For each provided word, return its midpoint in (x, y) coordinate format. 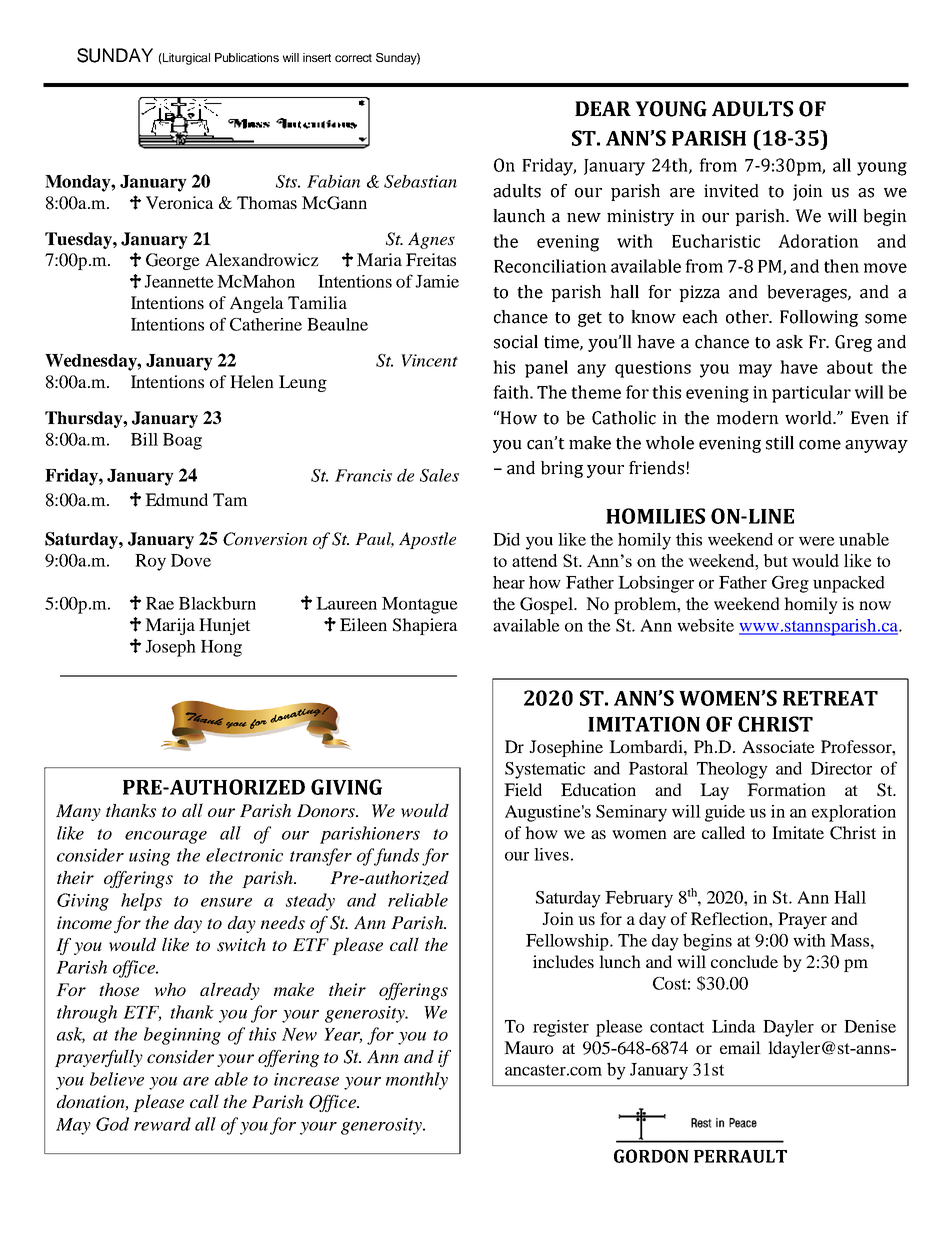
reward (162, 1124)
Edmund (176, 499)
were (817, 541)
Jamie (437, 281)
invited (731, 191)
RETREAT (830, 698)
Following (819, 318)
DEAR (603, 108)
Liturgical (185, 59)
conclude (744, 961)
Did (506, 539)
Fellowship (568, 942)
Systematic (545, 770)
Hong (221, 648)
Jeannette (179, 281)
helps (141, 902)
